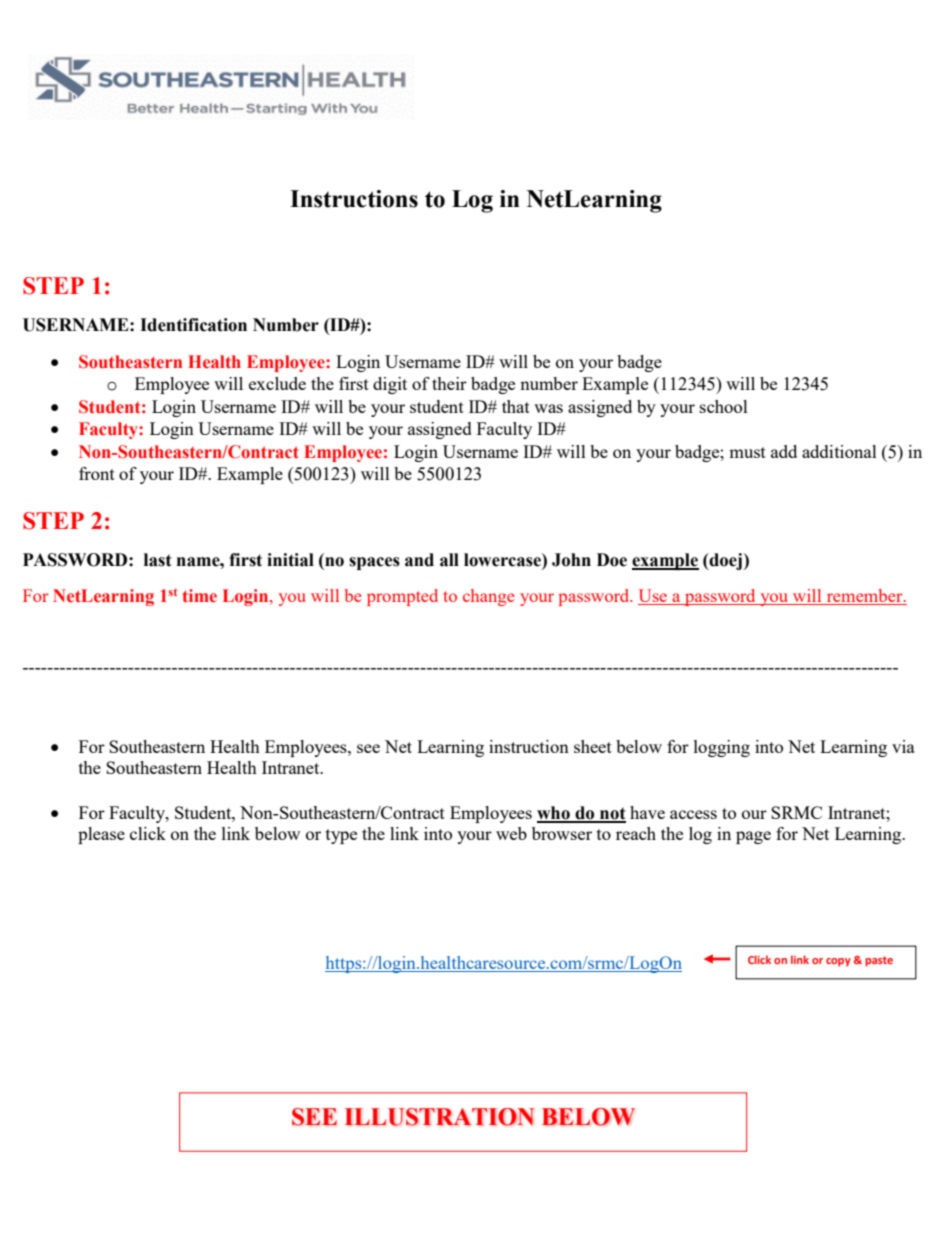 The height and width of the document is (1233, 952). What do you see at coordinates (101, 835) in the document?
I see `please` at bounding box center [101, 835].
